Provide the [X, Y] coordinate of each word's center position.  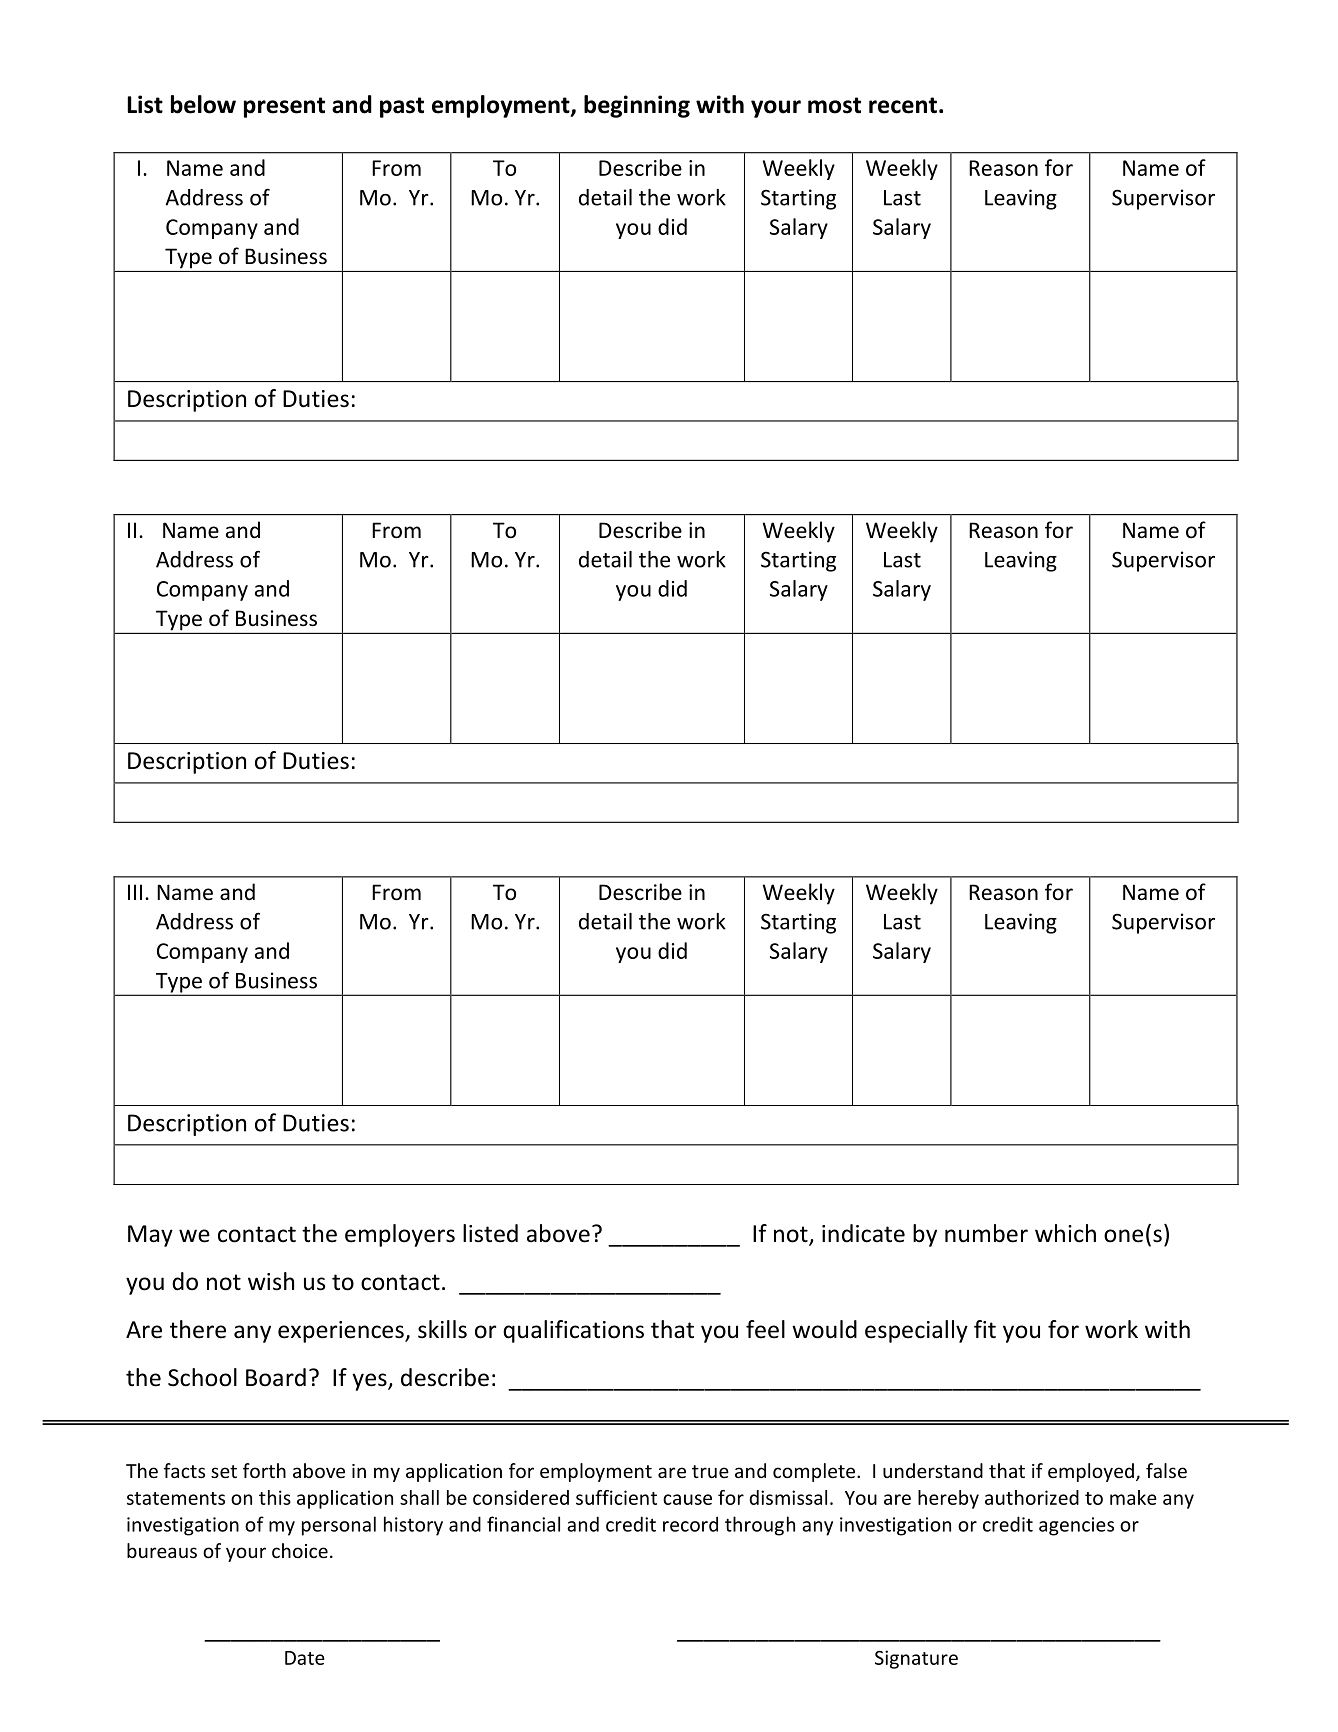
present [284, 107]
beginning [637, 106]
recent [903, 105]
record [690, 1524]
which [1065, 1233]
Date [305, 1658]
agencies [1076, 1526]
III [135, 892]
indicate [863, 1233]
